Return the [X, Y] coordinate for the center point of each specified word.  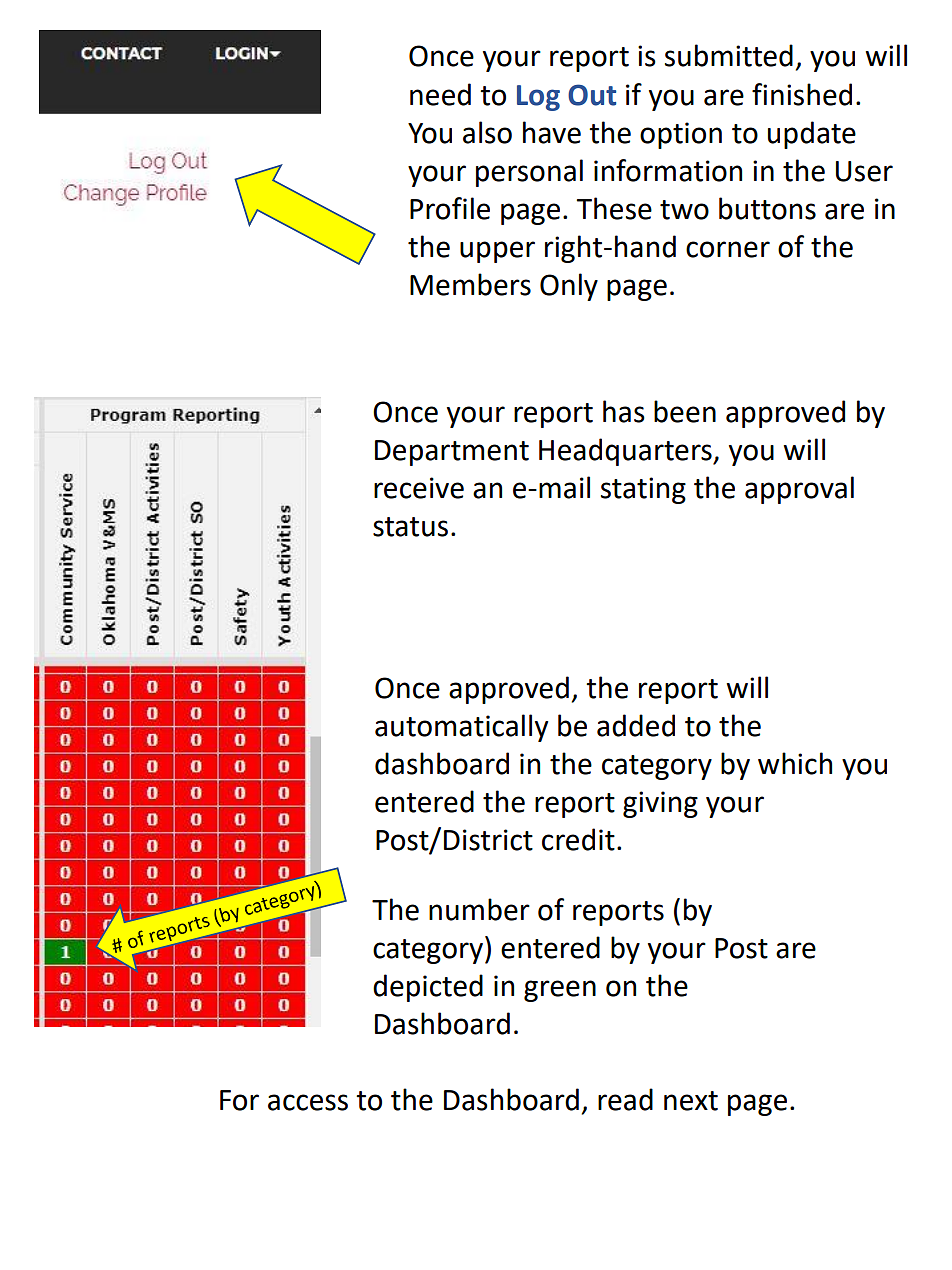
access [308, 1102]
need [440, 94]
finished [802, 94]
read [625, 1099]
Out [592, 95]
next [691, 1101]
